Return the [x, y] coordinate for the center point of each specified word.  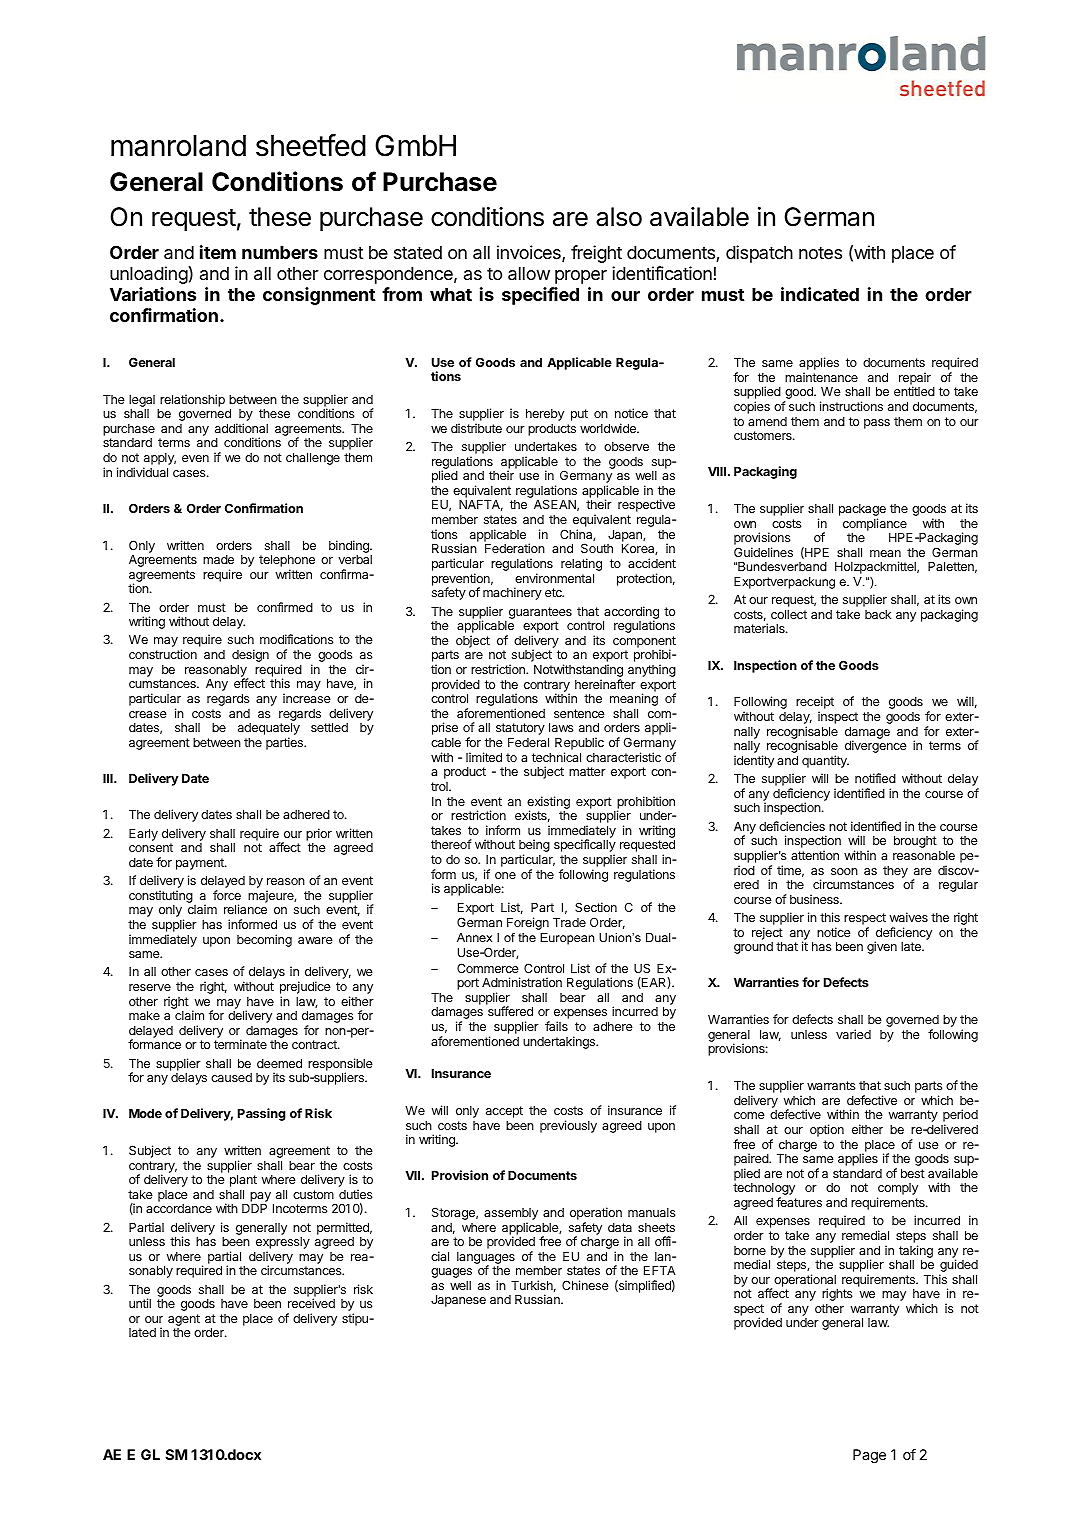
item [218, 252]
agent [184, 1321]
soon [844, 871]
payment [201, 864]
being [534, 847]
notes [820, 252]
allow [529, 274]
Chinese [585, 1285]
